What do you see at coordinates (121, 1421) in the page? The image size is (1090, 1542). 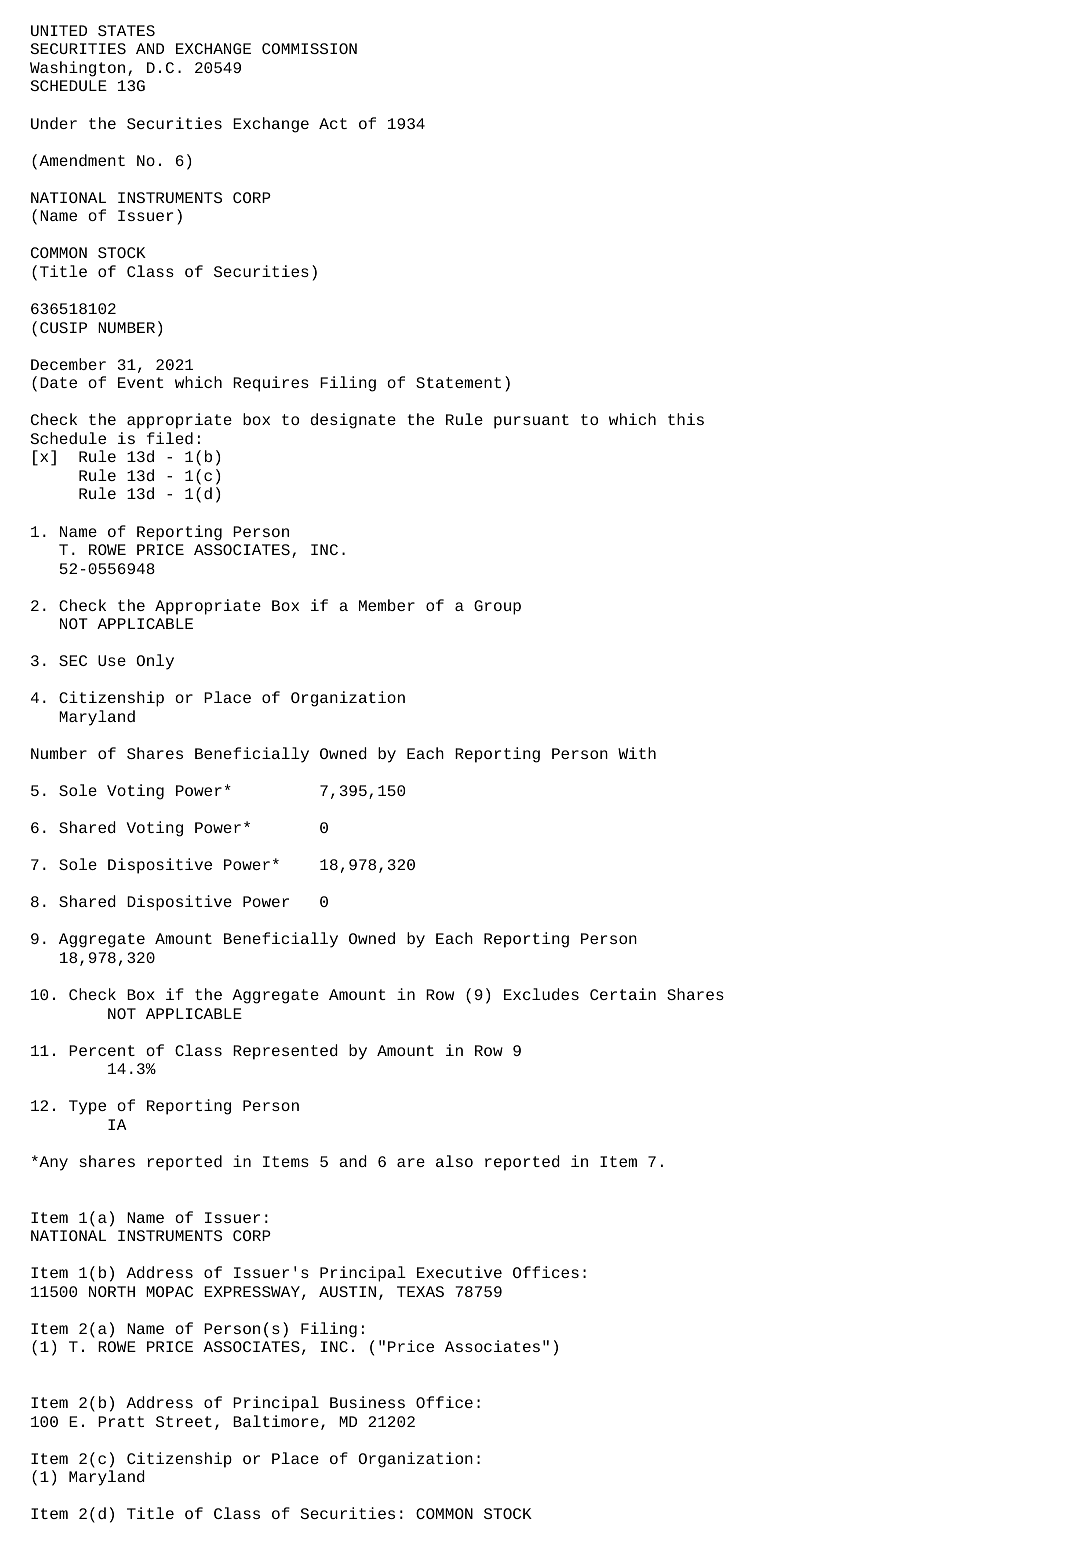 I see `Pratt` at bounding box center [121, 1421].
